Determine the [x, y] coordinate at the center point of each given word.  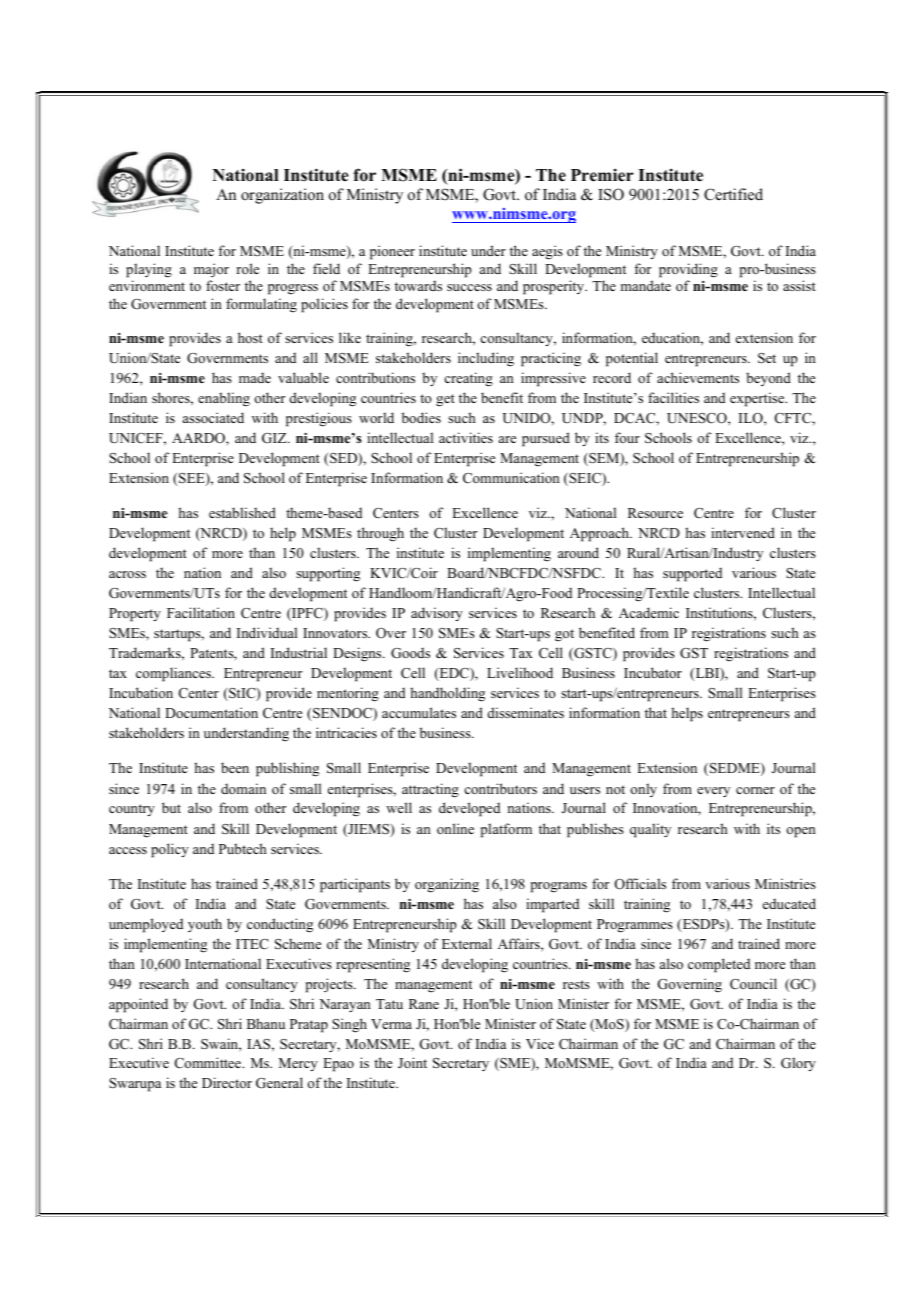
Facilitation [201, 612]
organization [282, 196]
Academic [649, 612]
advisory [437, 614]
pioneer [392, 252]
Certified [733, 194]
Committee [209, 1063]
